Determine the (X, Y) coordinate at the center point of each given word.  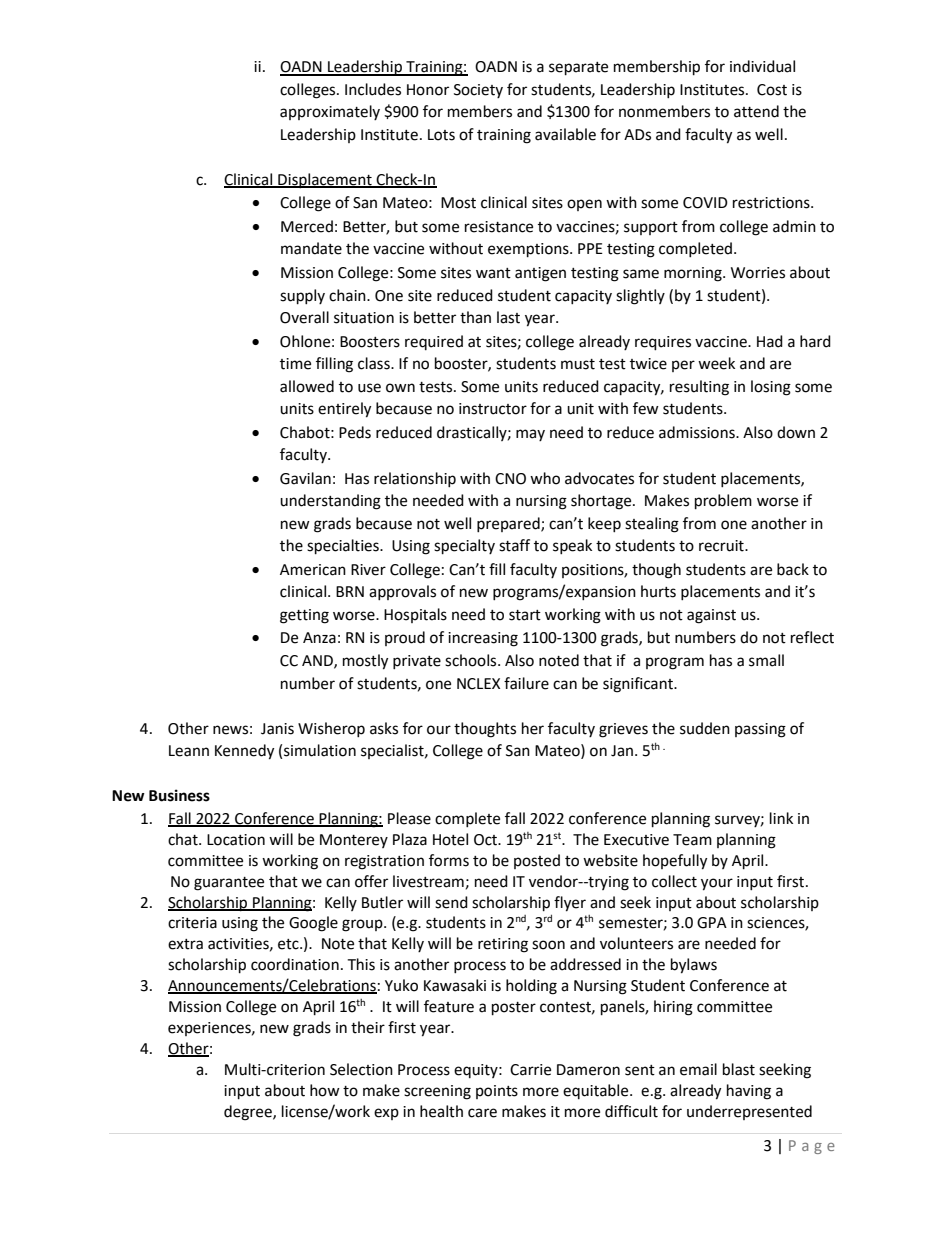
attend (756, 111)
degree (249, 1113)
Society (478, 91)
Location (236, 840)
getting (304, 616)
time (295, 364)
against (711, 616)
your (717, 884)
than (475, 317)
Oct (487, 840)
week (716, 363)
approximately (330, 112)
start (525, 615)
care (482, 1113)
